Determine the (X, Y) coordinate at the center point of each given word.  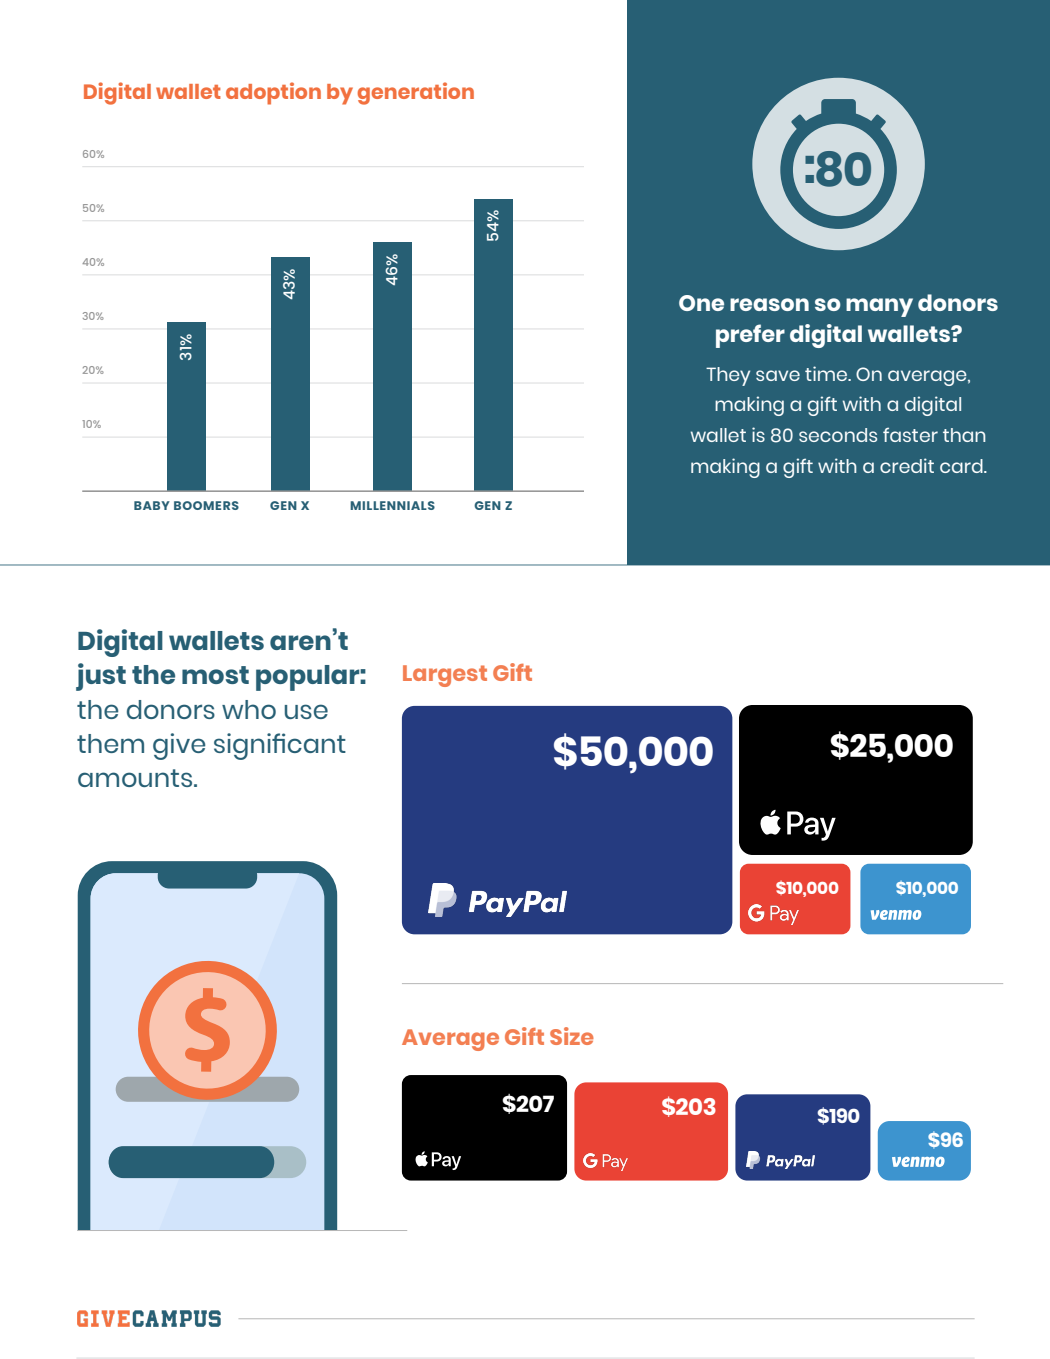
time (827, 373)
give (179, 746)
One (701, 303)
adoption (273, 93)
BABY (152, 505)
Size (572, 1036)
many (879, 307)
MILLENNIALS (392, 505)
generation (416, 93)
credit (907, 465)
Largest (445, 676)
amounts (136, 778)
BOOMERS (206, 505)
